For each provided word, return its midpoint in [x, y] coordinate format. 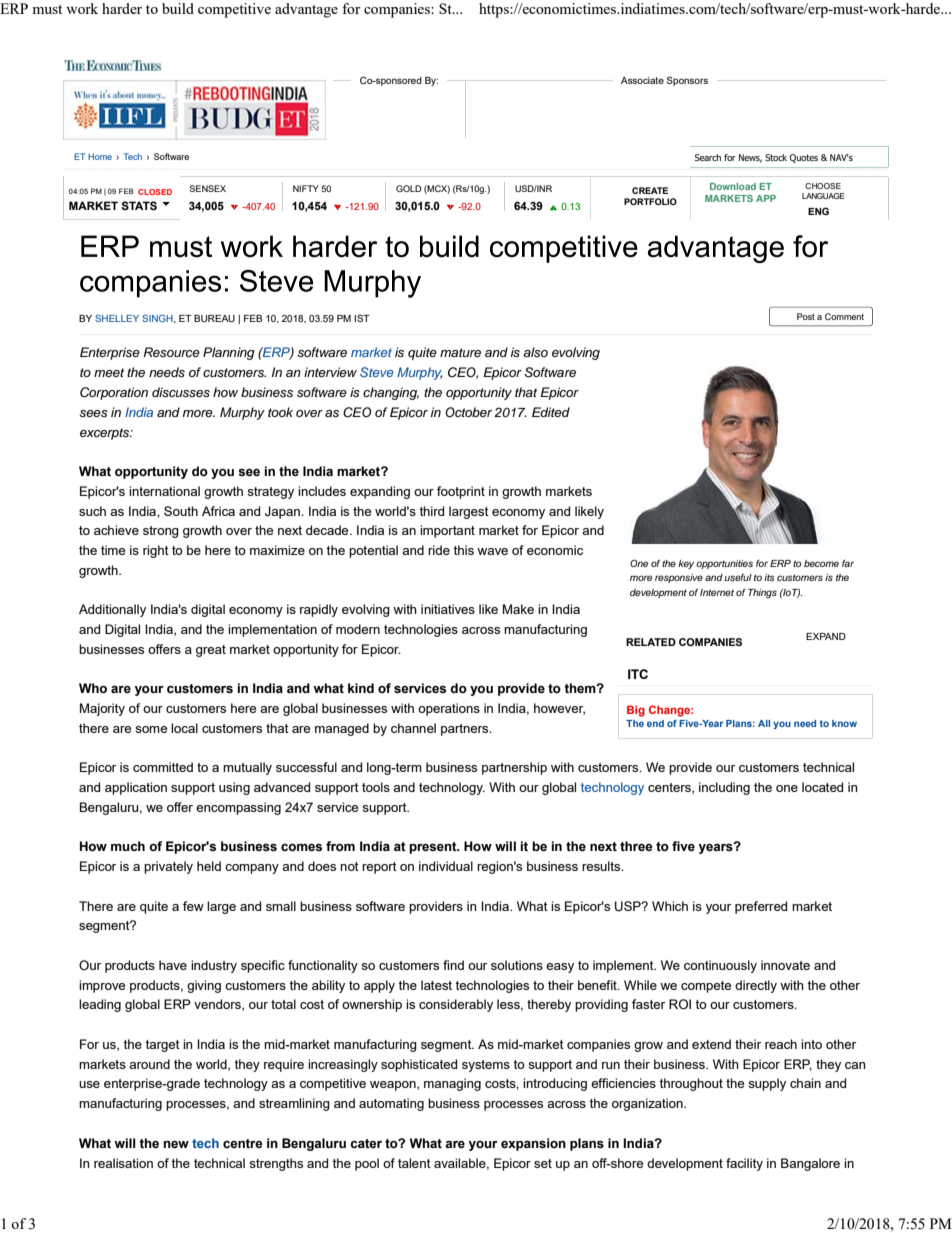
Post [806, 316]
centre [243, 1143]
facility [744, 1164]
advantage [306, 10]
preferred [761, 907]
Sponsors [687, 81]
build [178, 8]
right [156, 551]
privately [168, 867]
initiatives [448, 609]
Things [762, 593]
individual [446, 866]
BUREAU [214, 318]
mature [460, 352]
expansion [533, 1144]
